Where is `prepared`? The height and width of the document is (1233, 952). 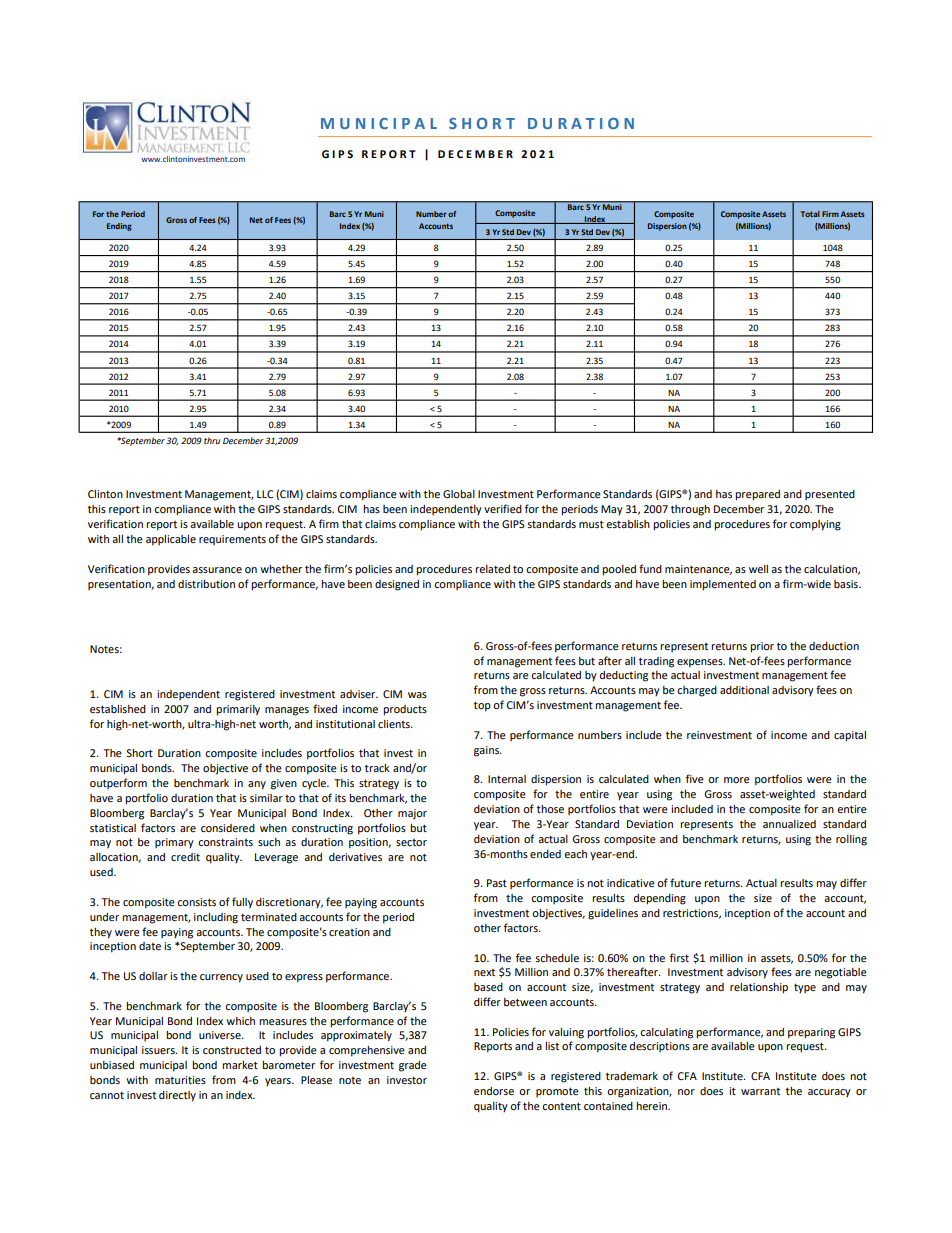
prepared is located at coordinates (757, 495).
